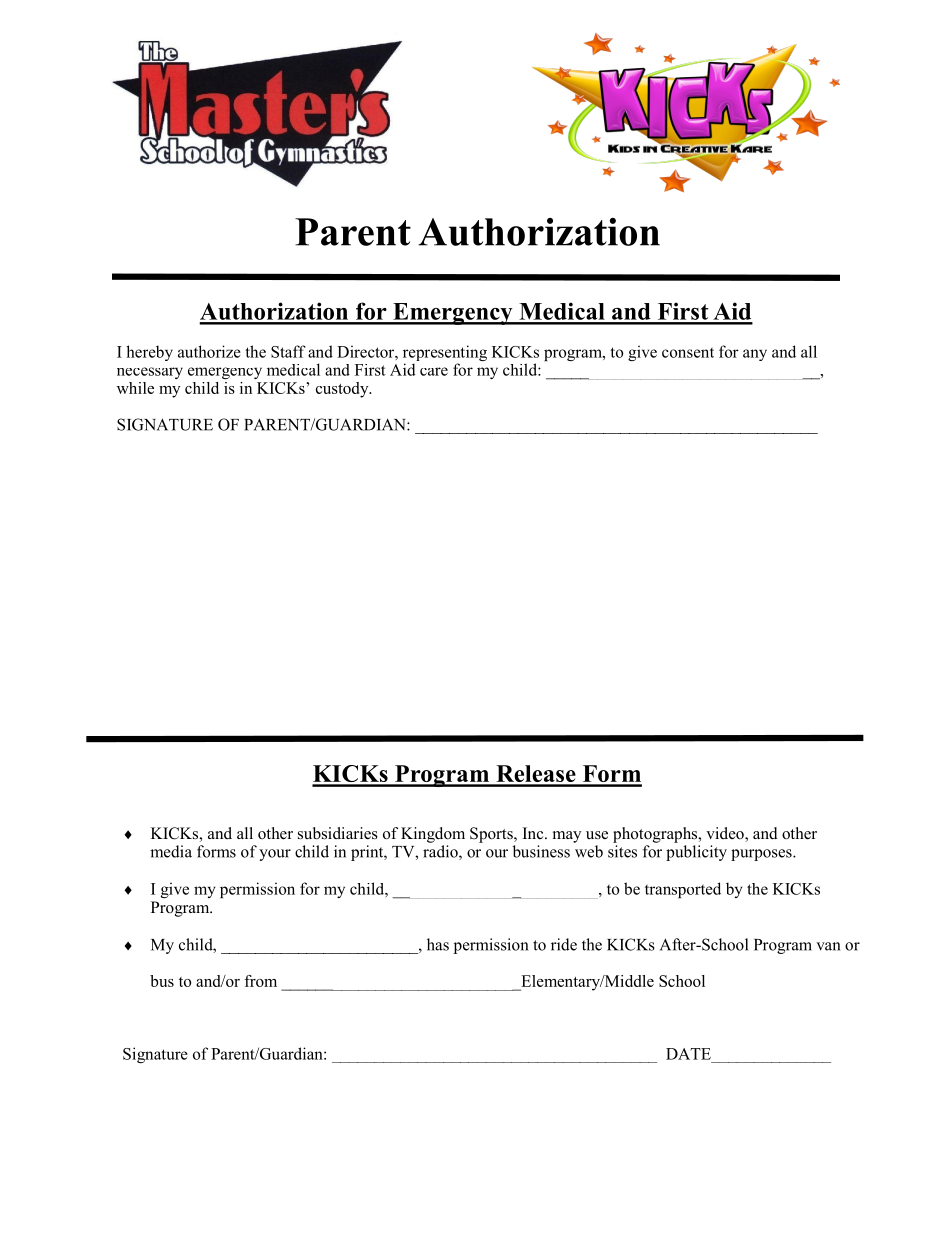 Image resolution: width=952 pixels, height=1233 pixels. What do you see at coordinates (438, 944) in the screenshot?
I see `has` at bounding box center [438, 944].
